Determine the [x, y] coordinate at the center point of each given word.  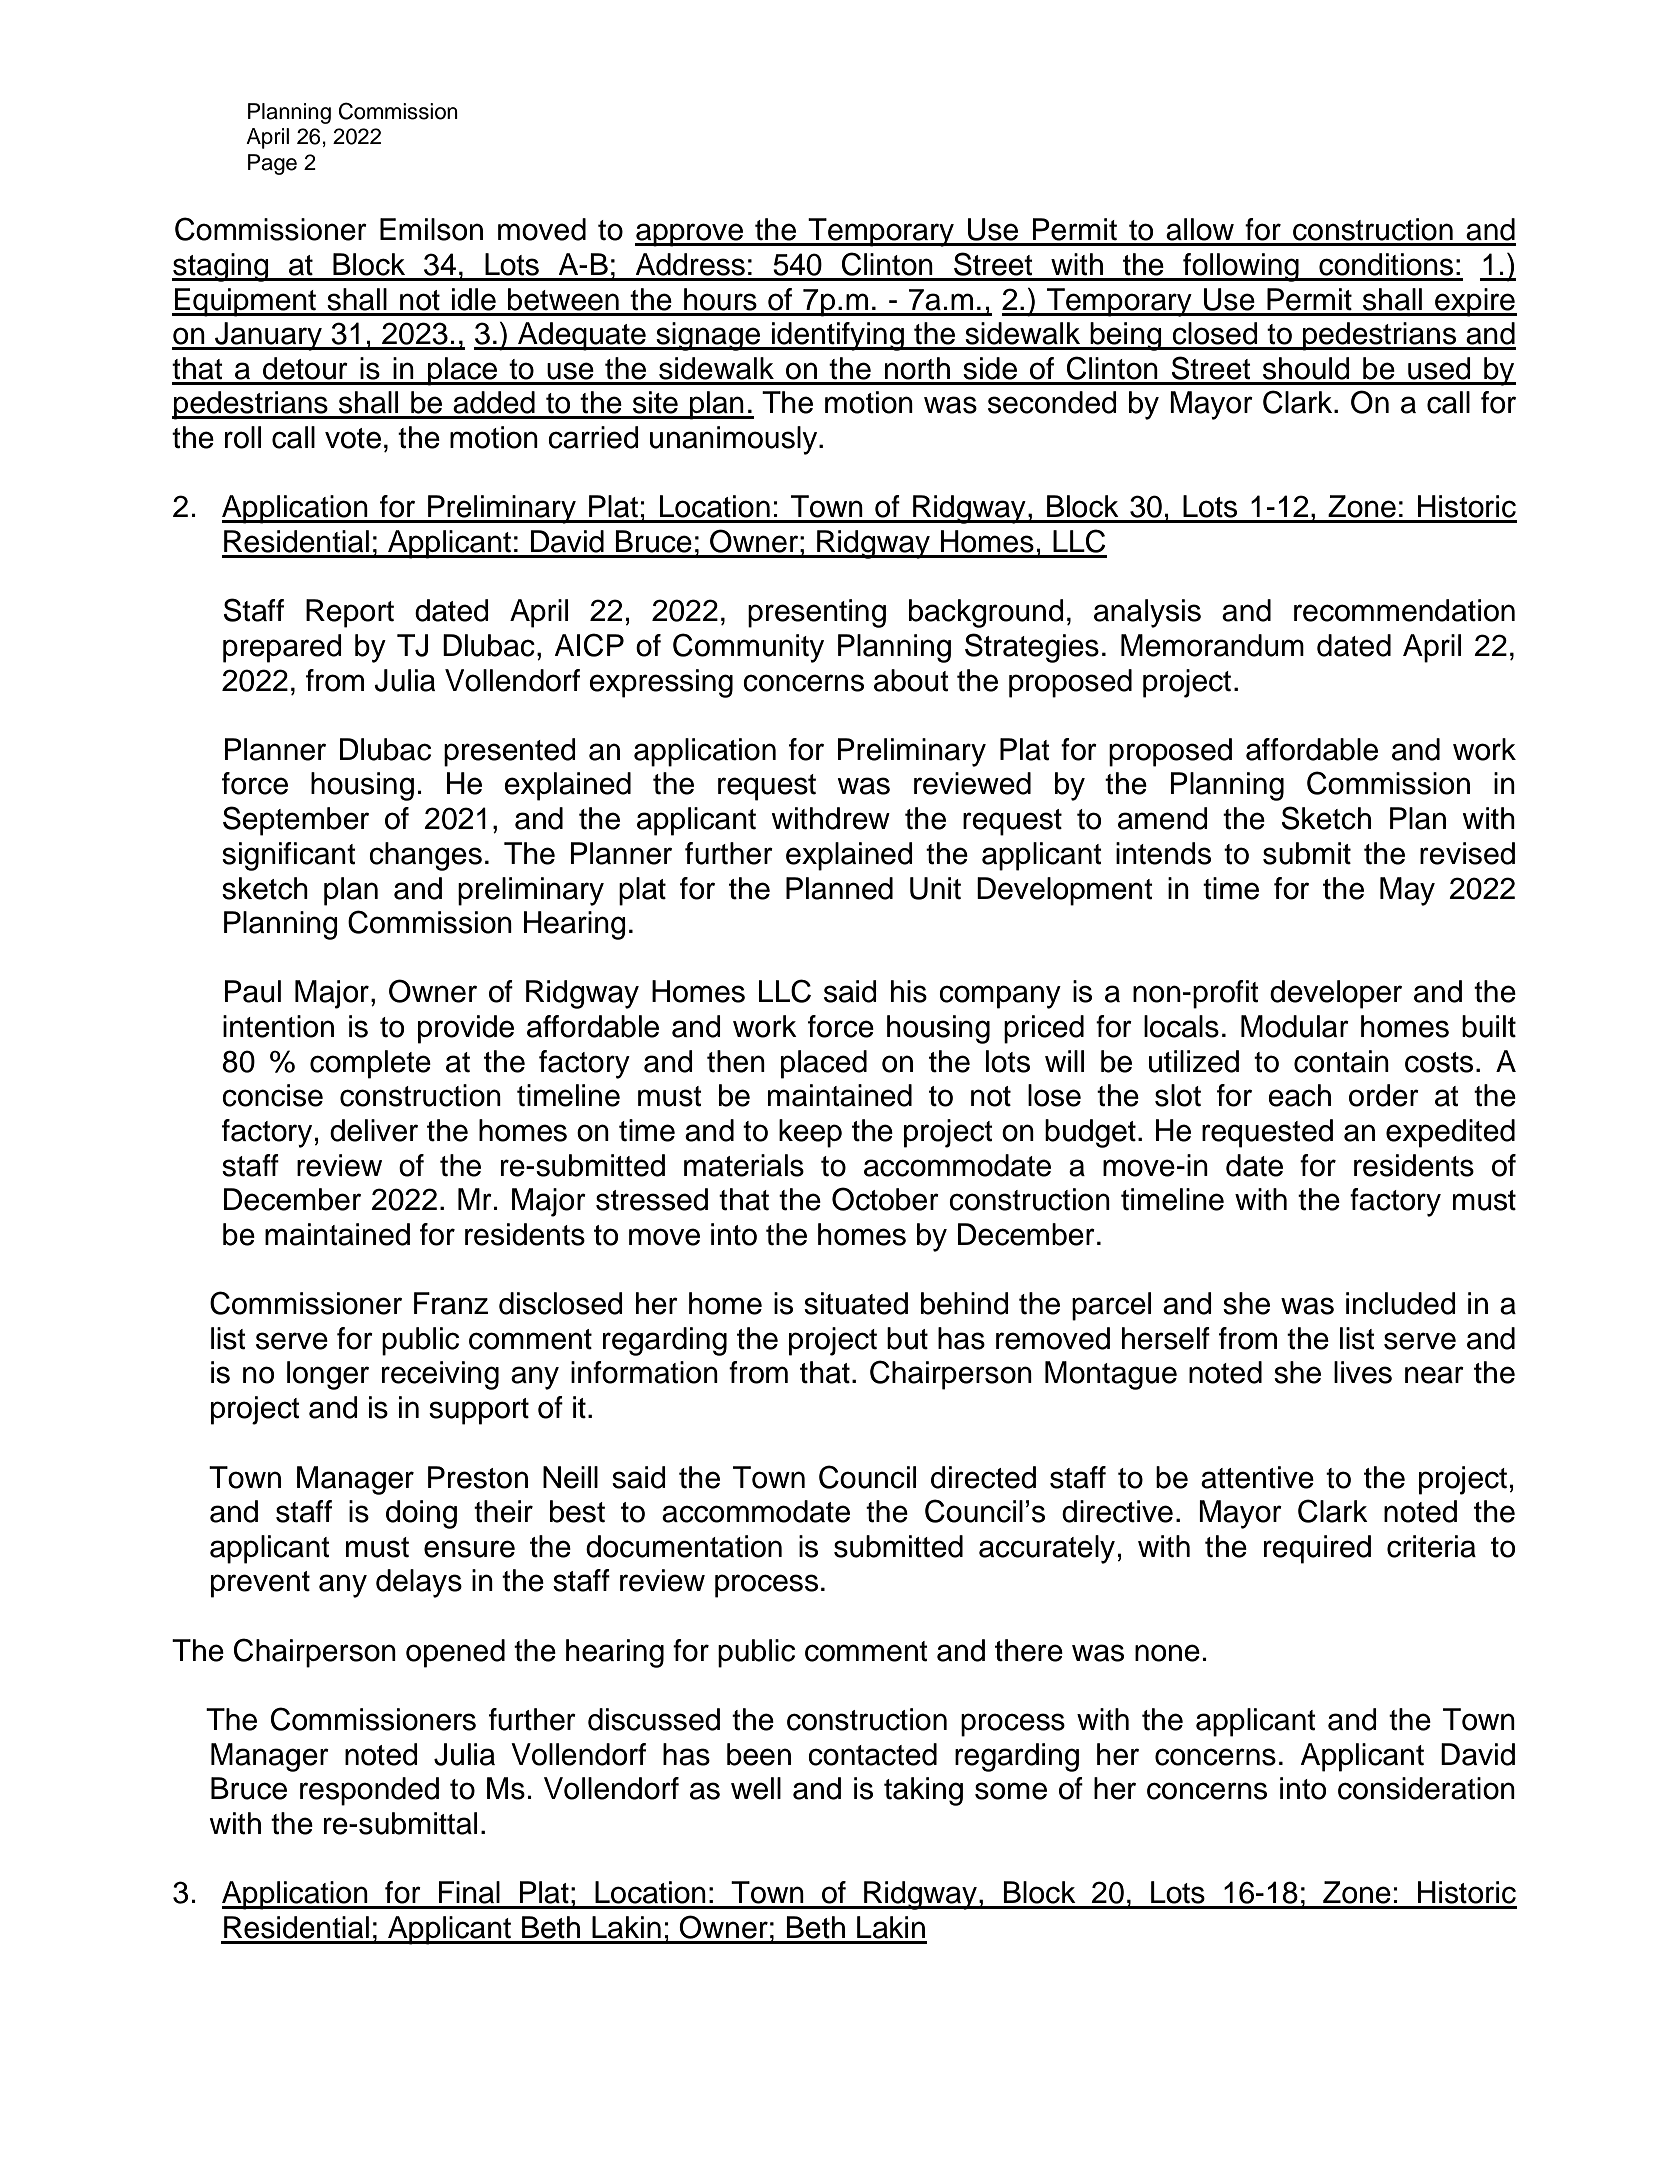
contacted [872, 1754]
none [1167, 1653]
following [1241, 267]
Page [272, 164]
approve [690, 235]
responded [369, 1791]
